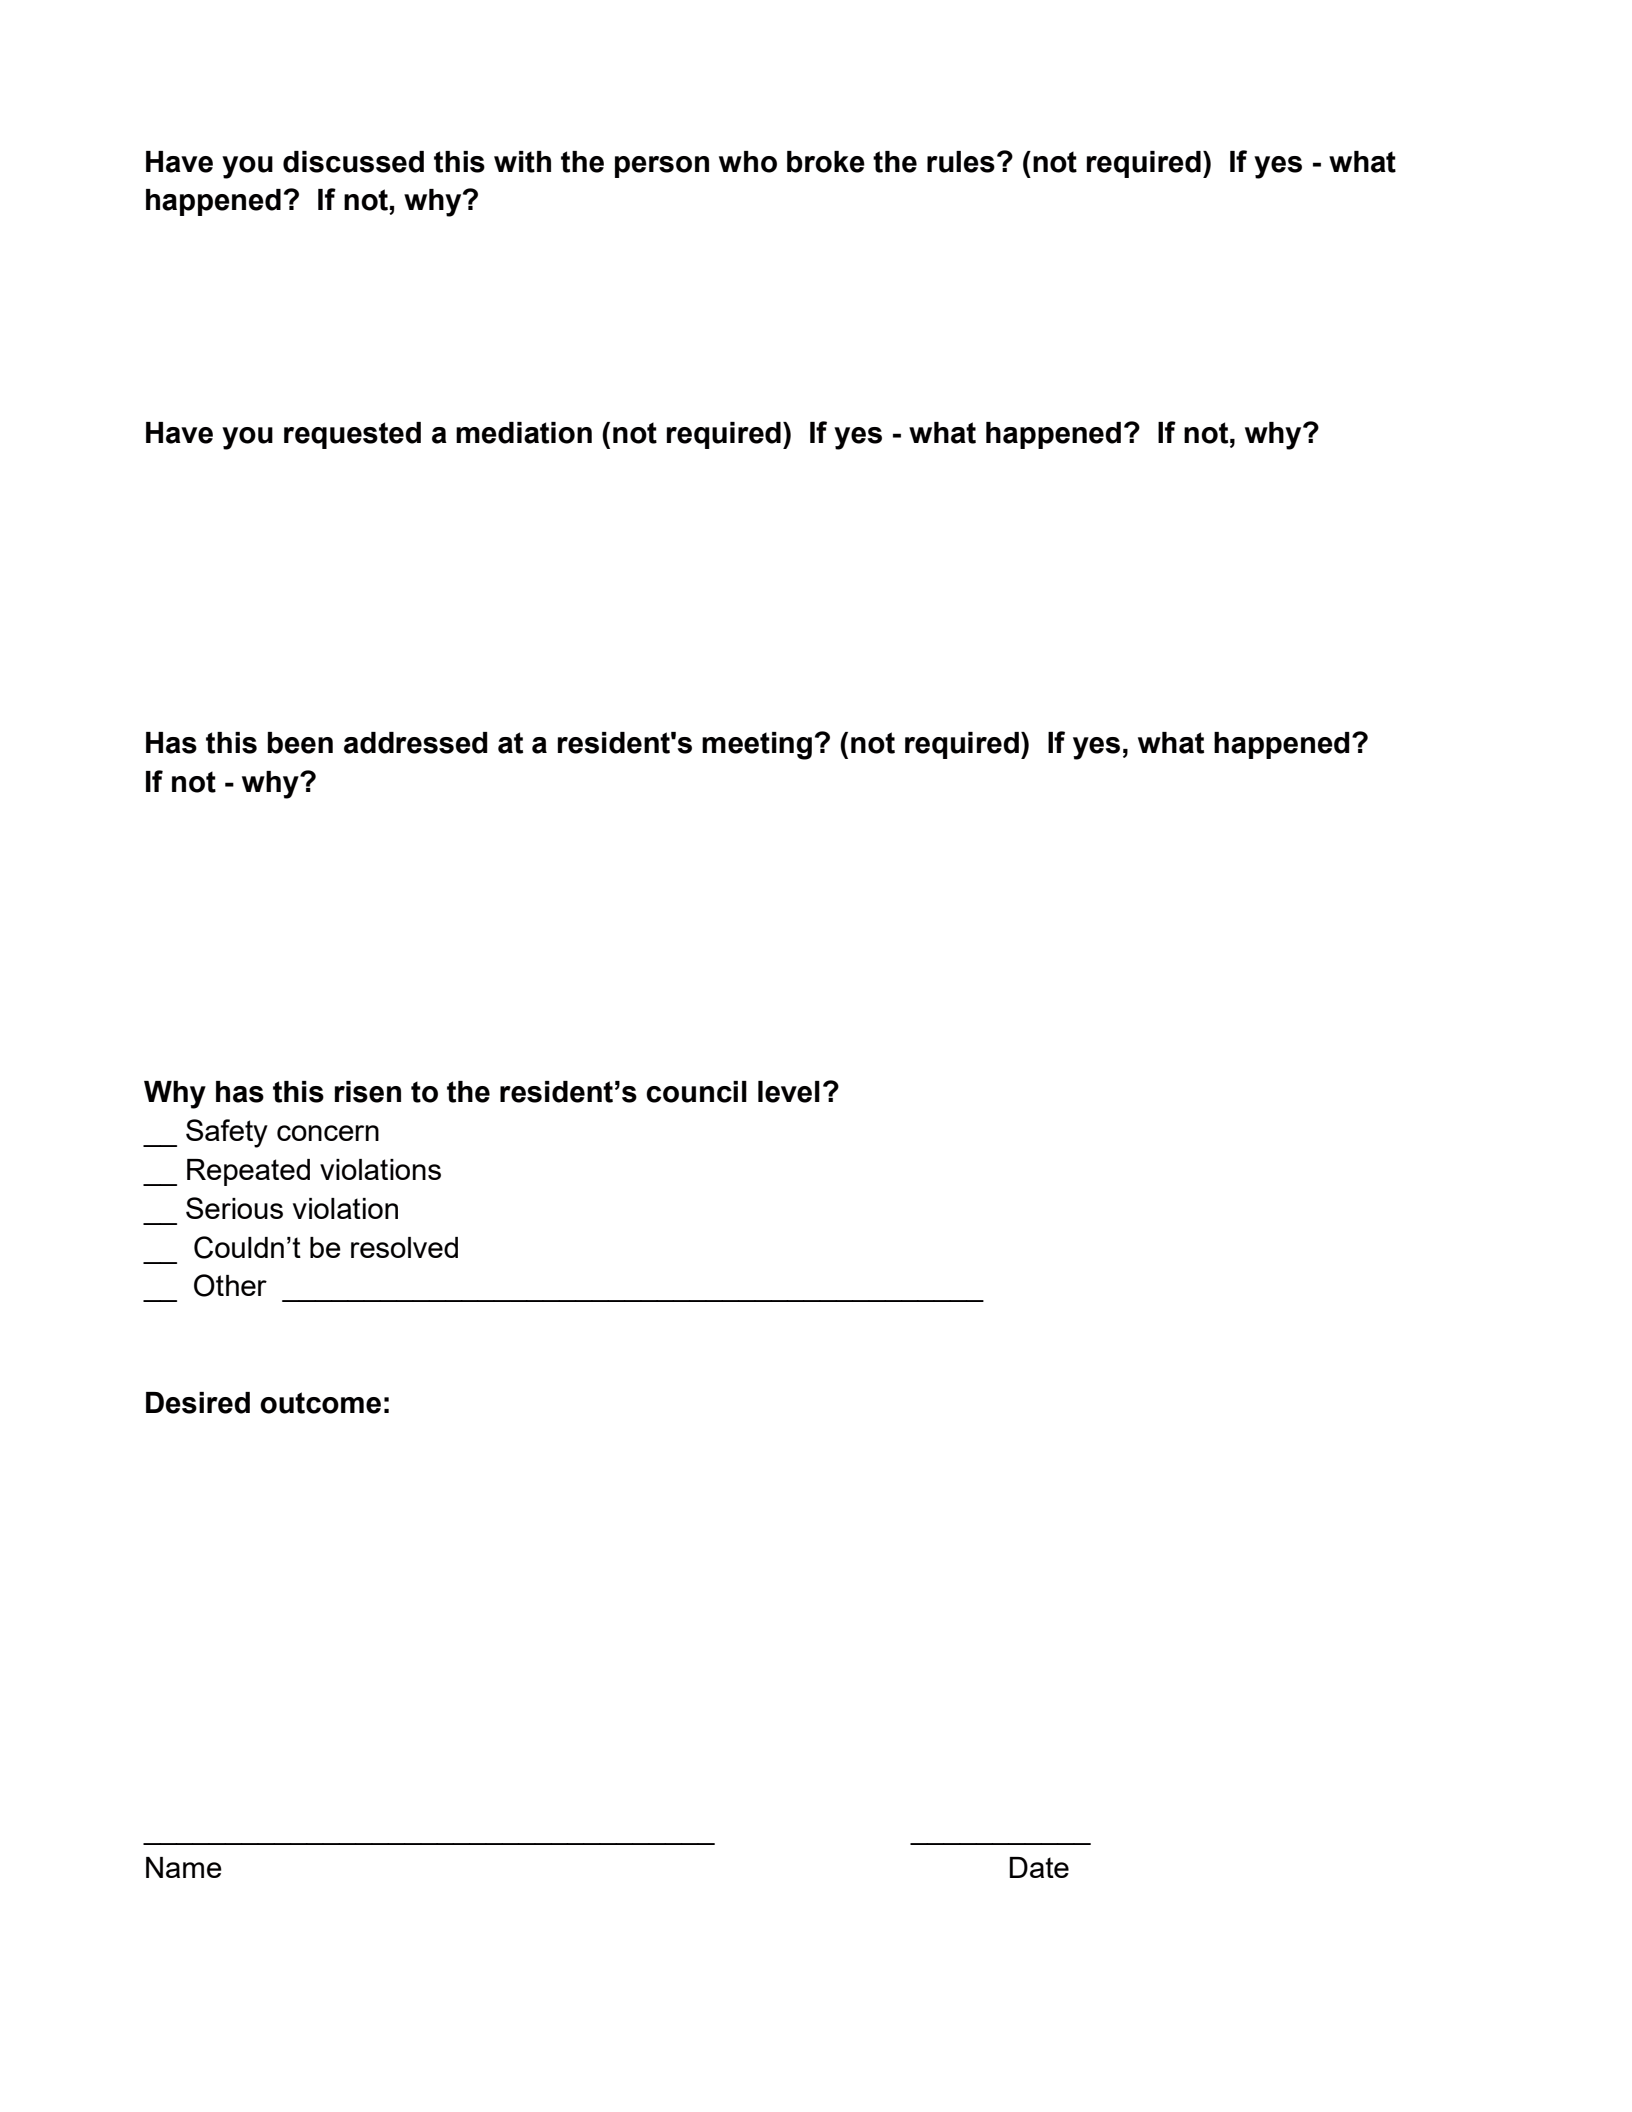  I want to click on resolved, so click(404, 1247).
